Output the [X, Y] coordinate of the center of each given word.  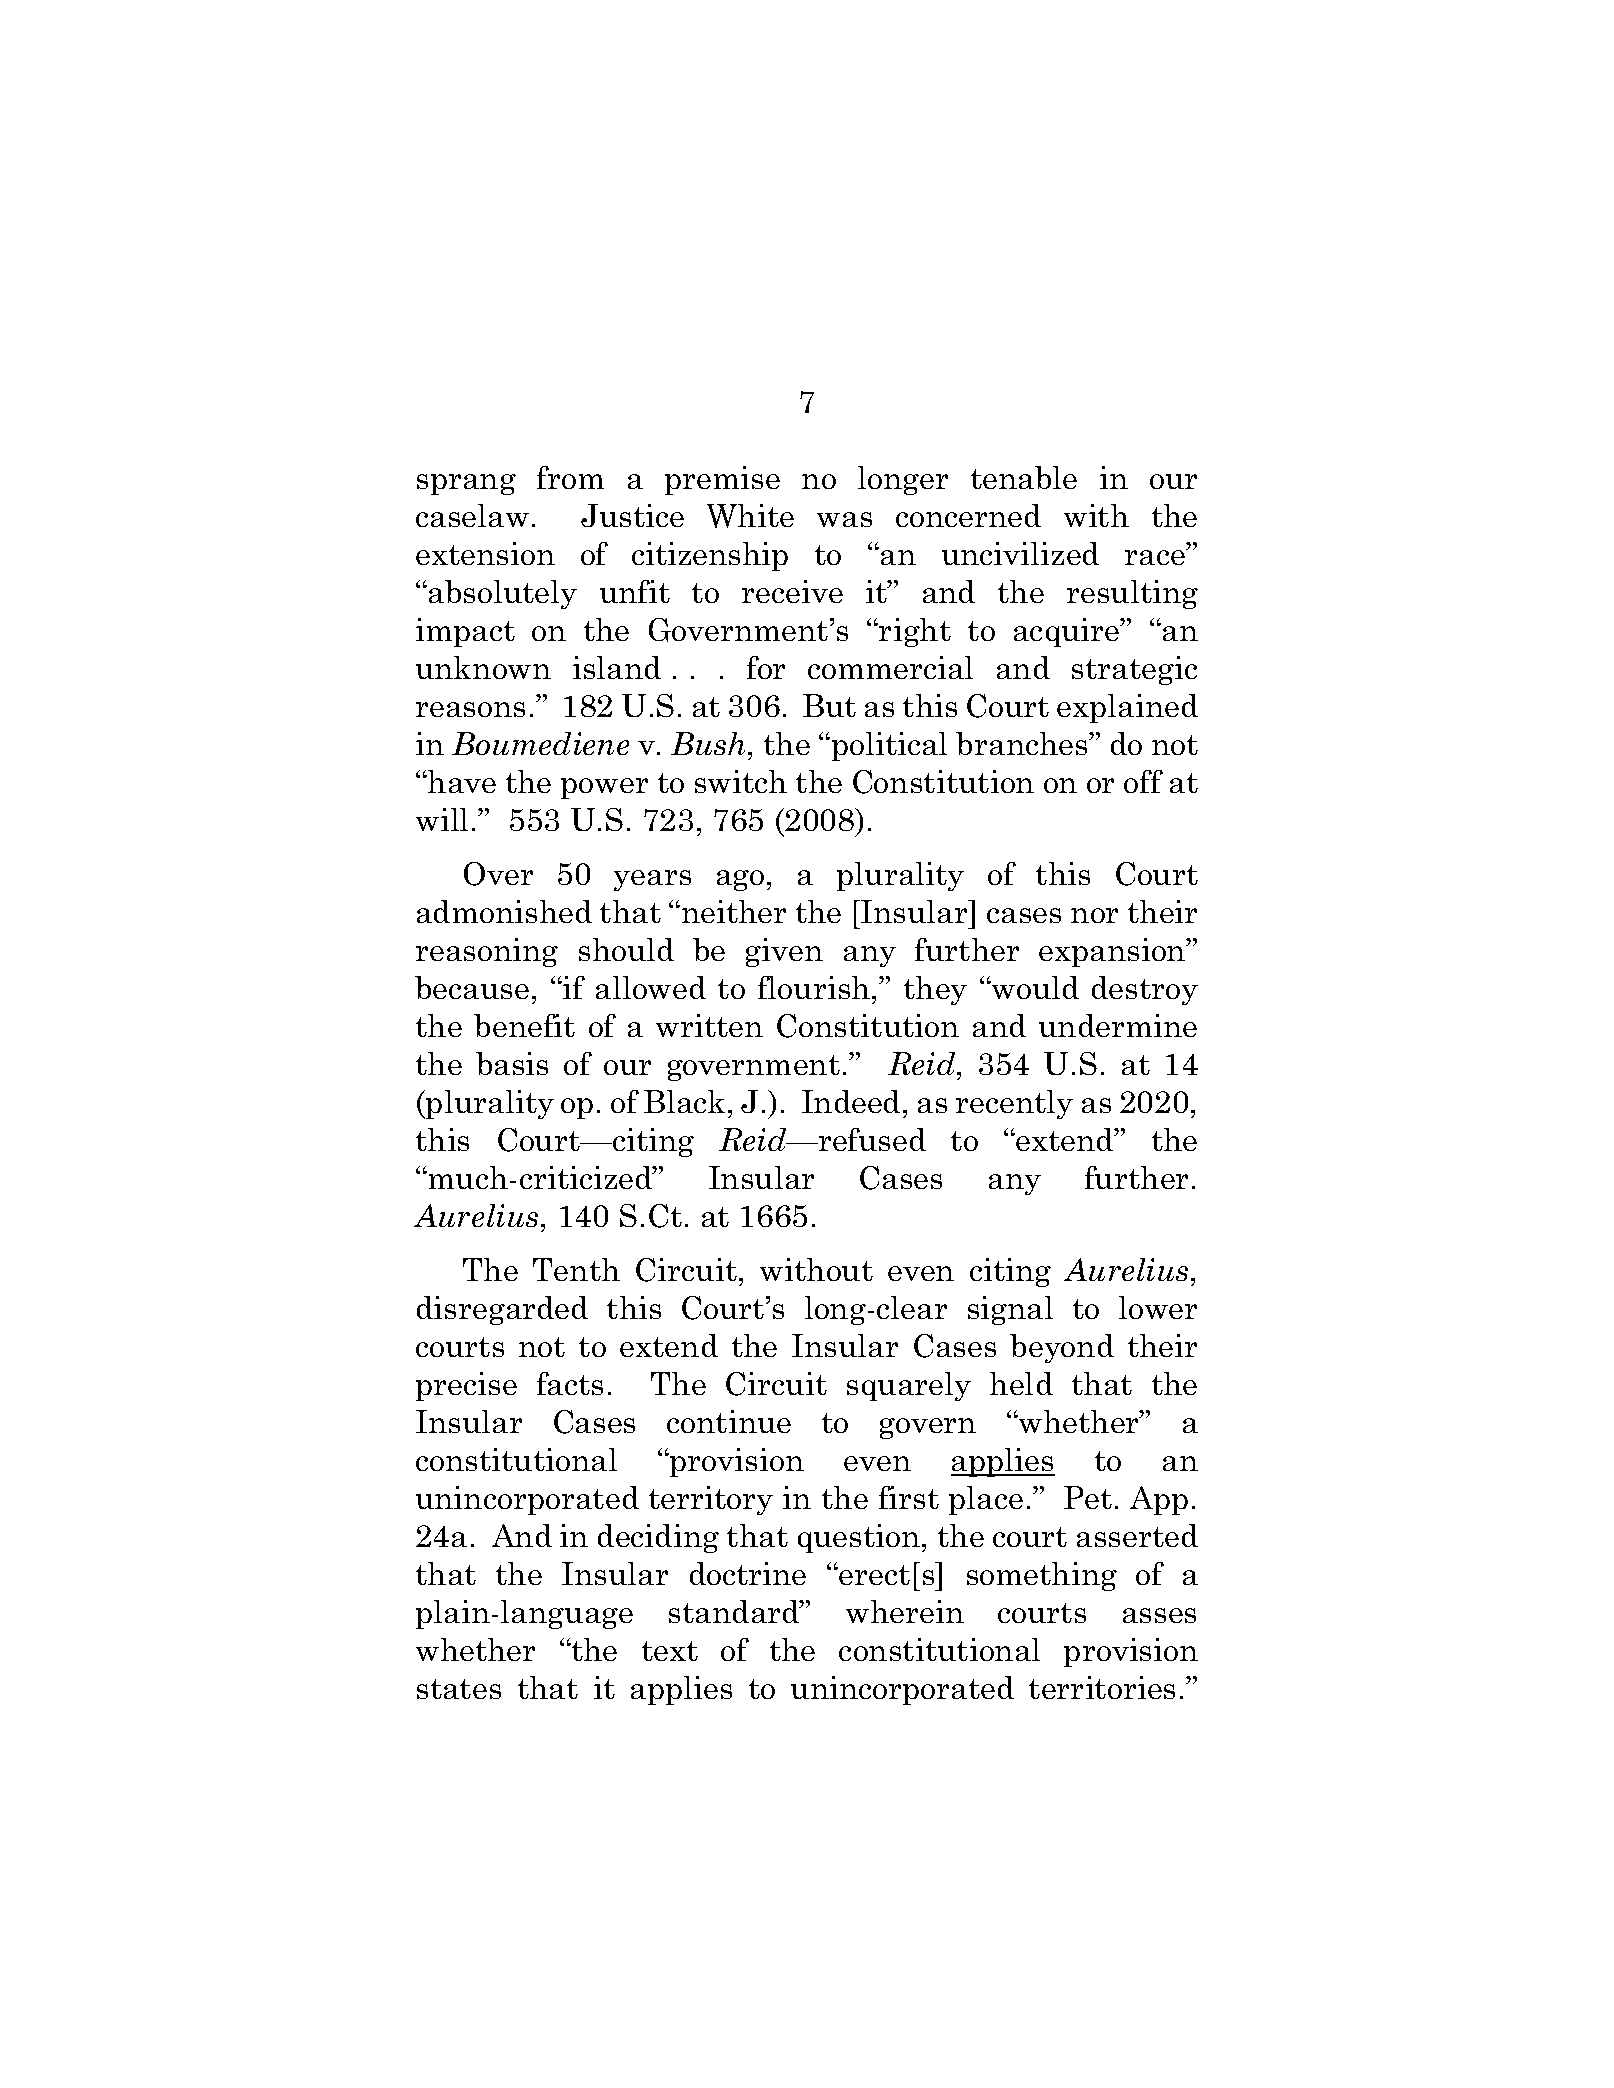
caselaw [472, 515]
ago [740, 880]
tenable [1024, 477]
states [459, 1689]
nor [1094, 915]
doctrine [748, 1573]
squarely [909, 1386]
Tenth [576, 1269]
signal [1010, 1310]
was [844, 519]
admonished [504, 911]
